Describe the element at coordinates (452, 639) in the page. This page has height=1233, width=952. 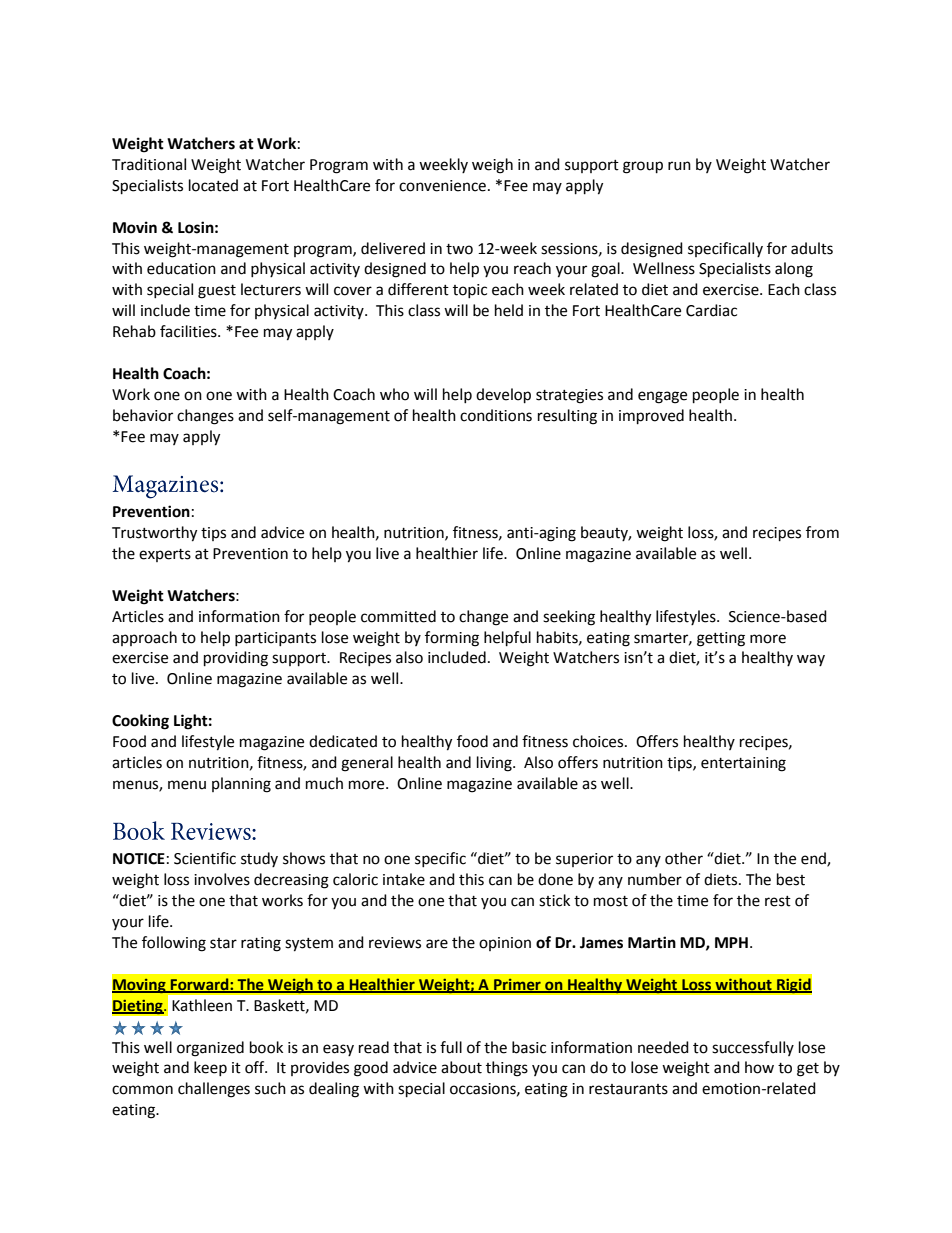
I see `forming` at that location.
